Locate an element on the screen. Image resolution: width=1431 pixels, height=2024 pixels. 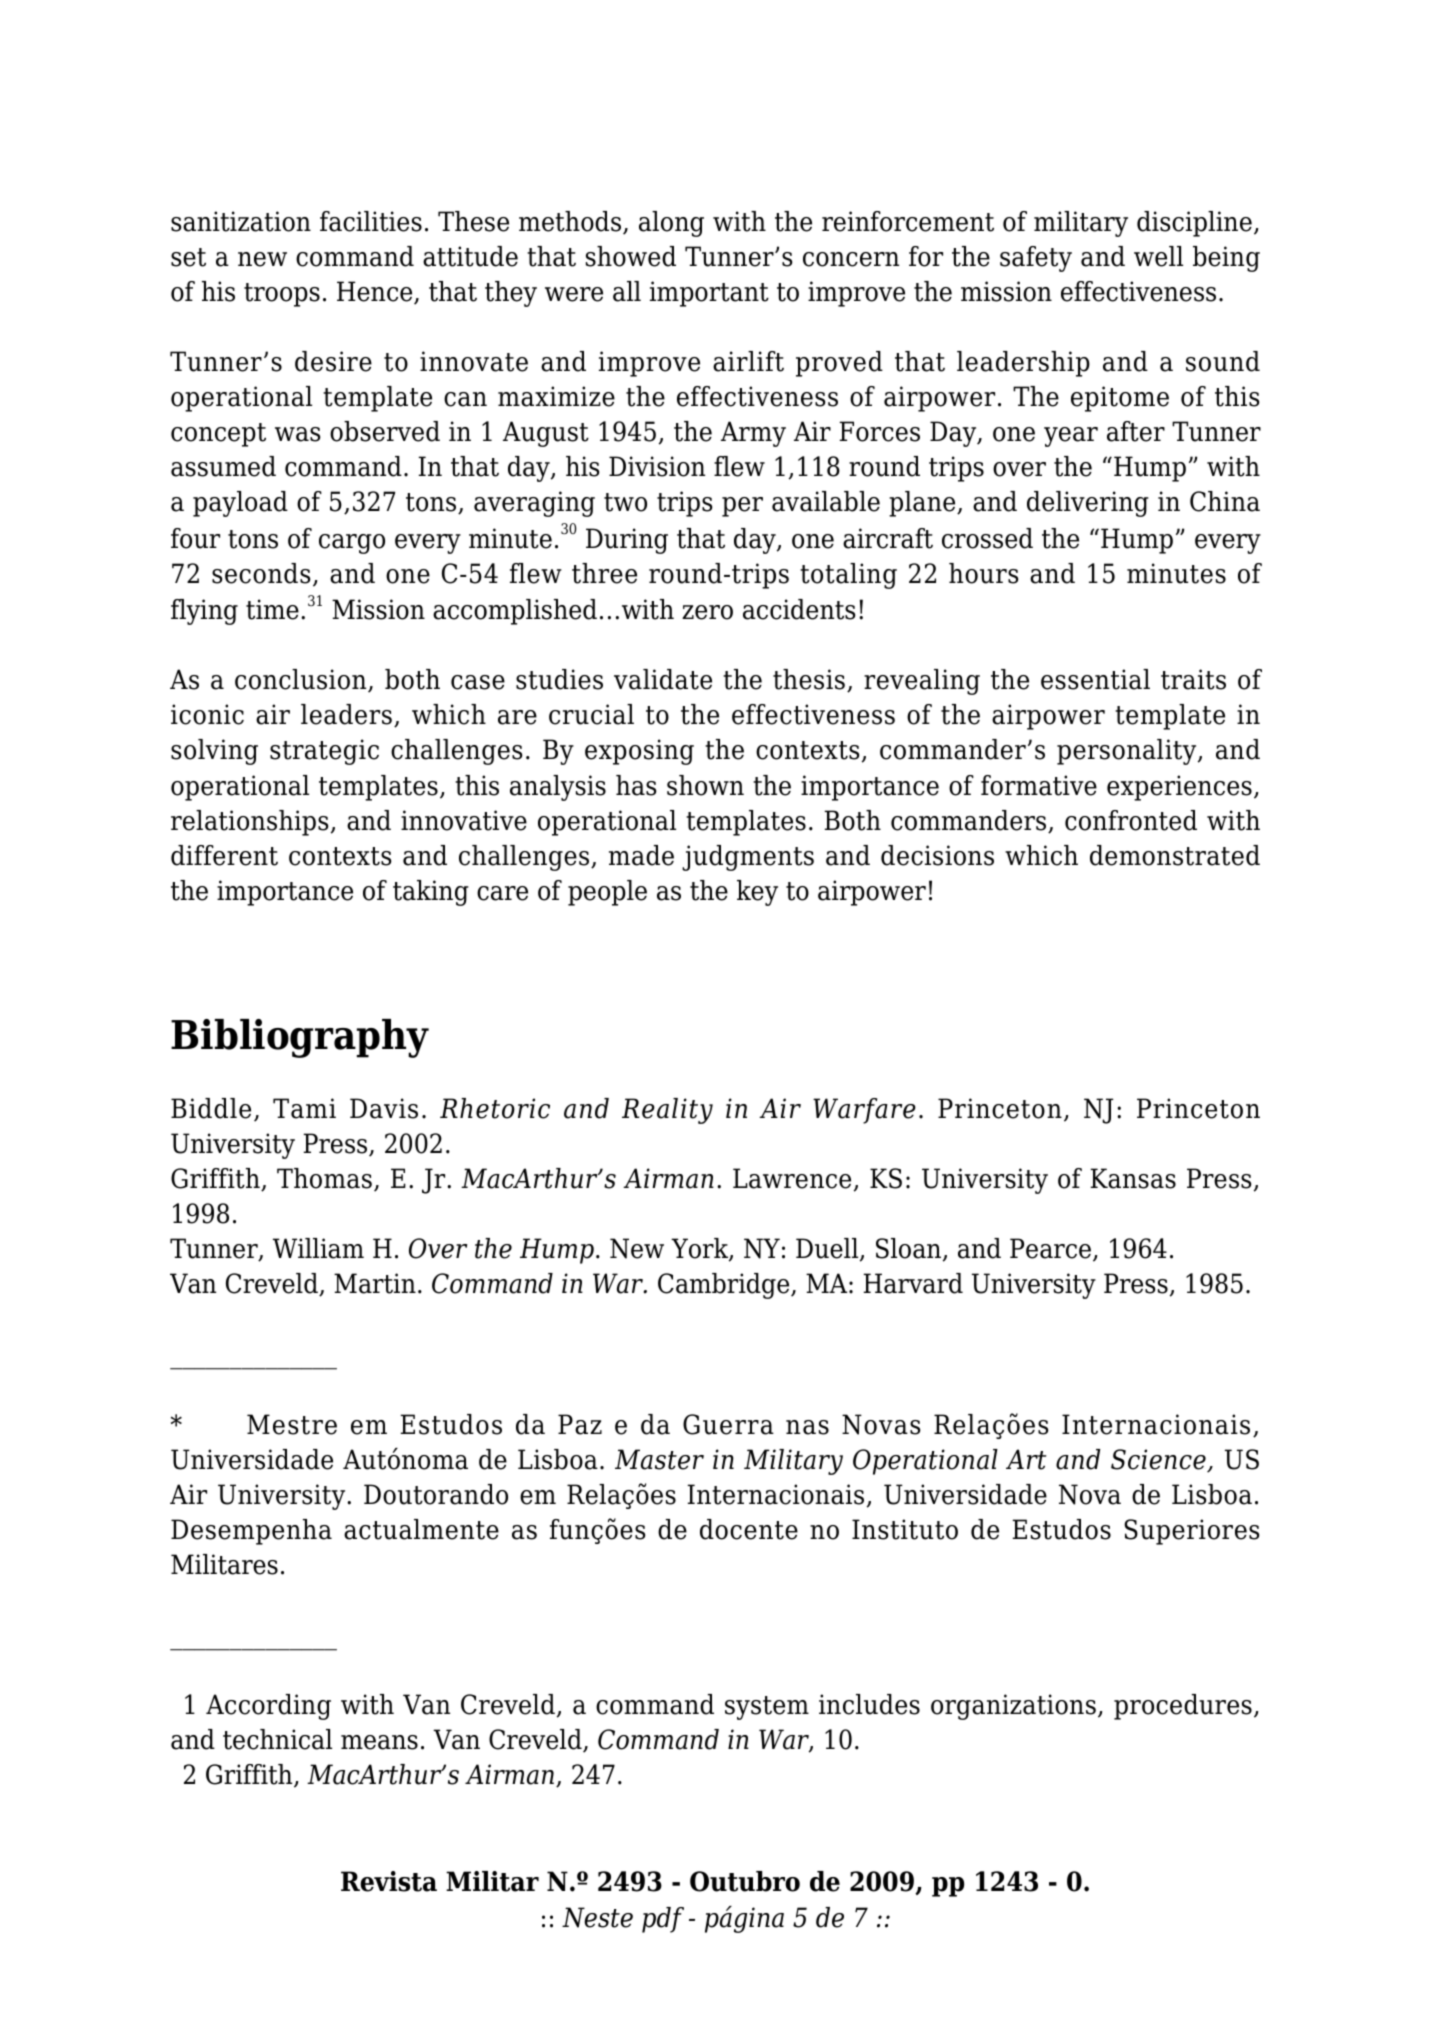
Revista is located at coordinates (389, 1881).
